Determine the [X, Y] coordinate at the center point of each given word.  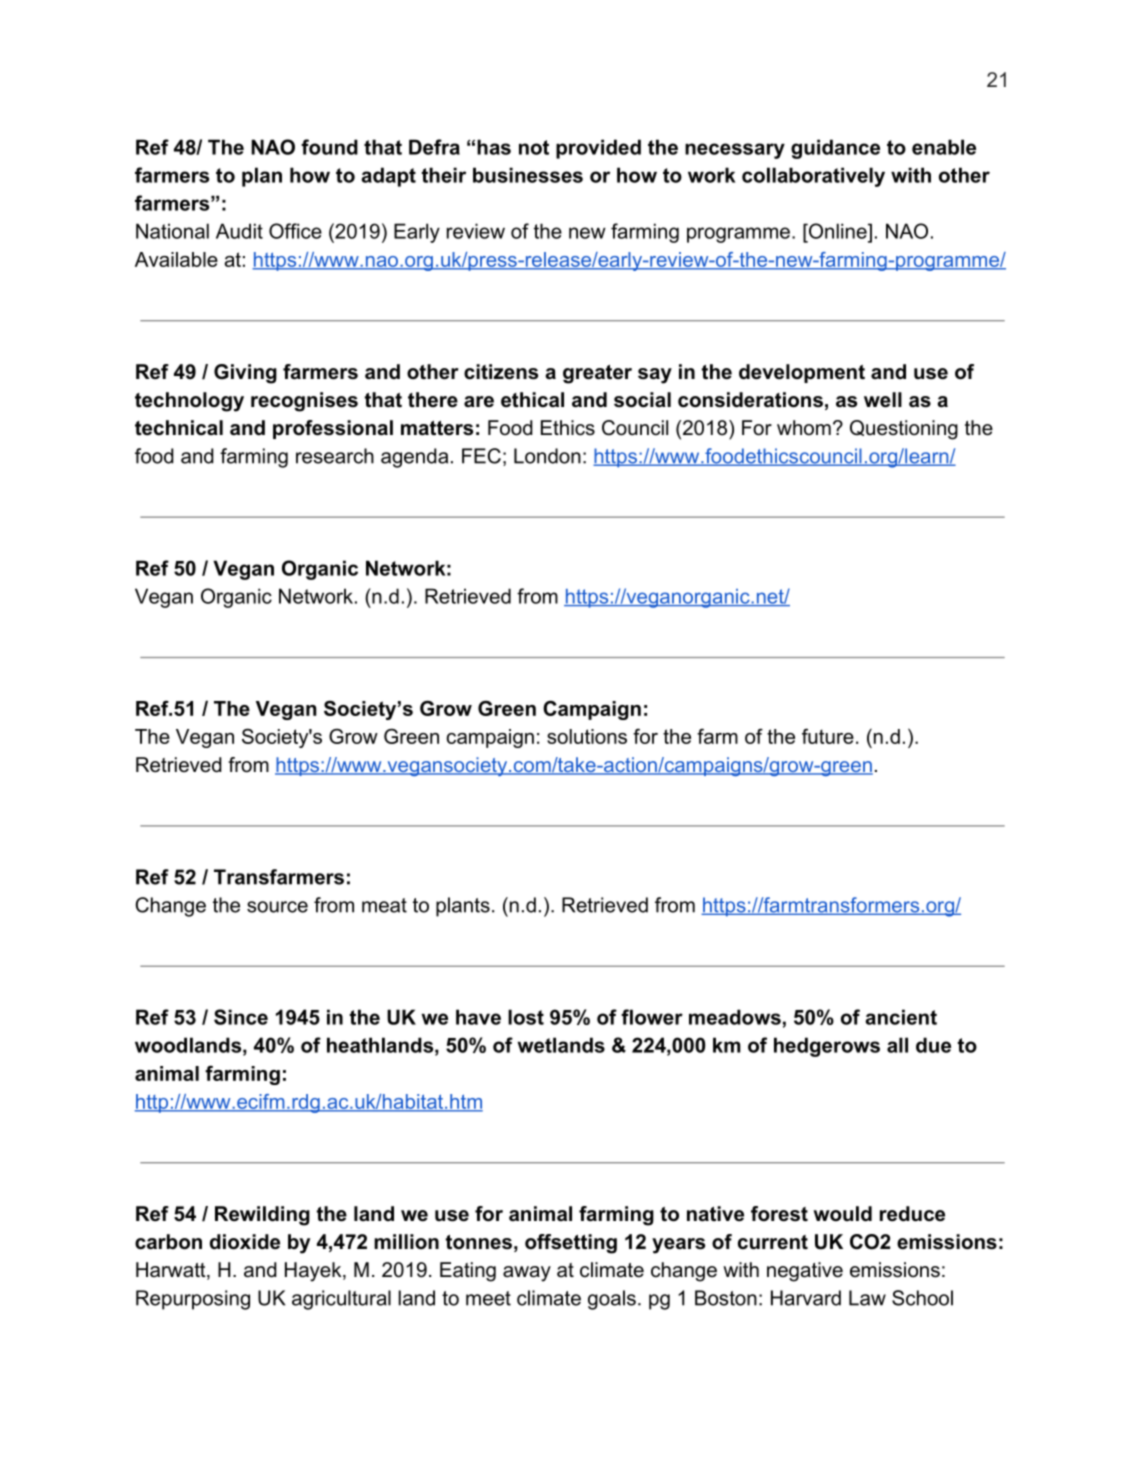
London [547, 456]
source [277, 907]
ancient [901, 1017]
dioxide [245, 1242]
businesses [528, 175]
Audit [239, 231]
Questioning [904, 430]
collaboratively [813, 177]
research [335, 456]
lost [526, 1017]
